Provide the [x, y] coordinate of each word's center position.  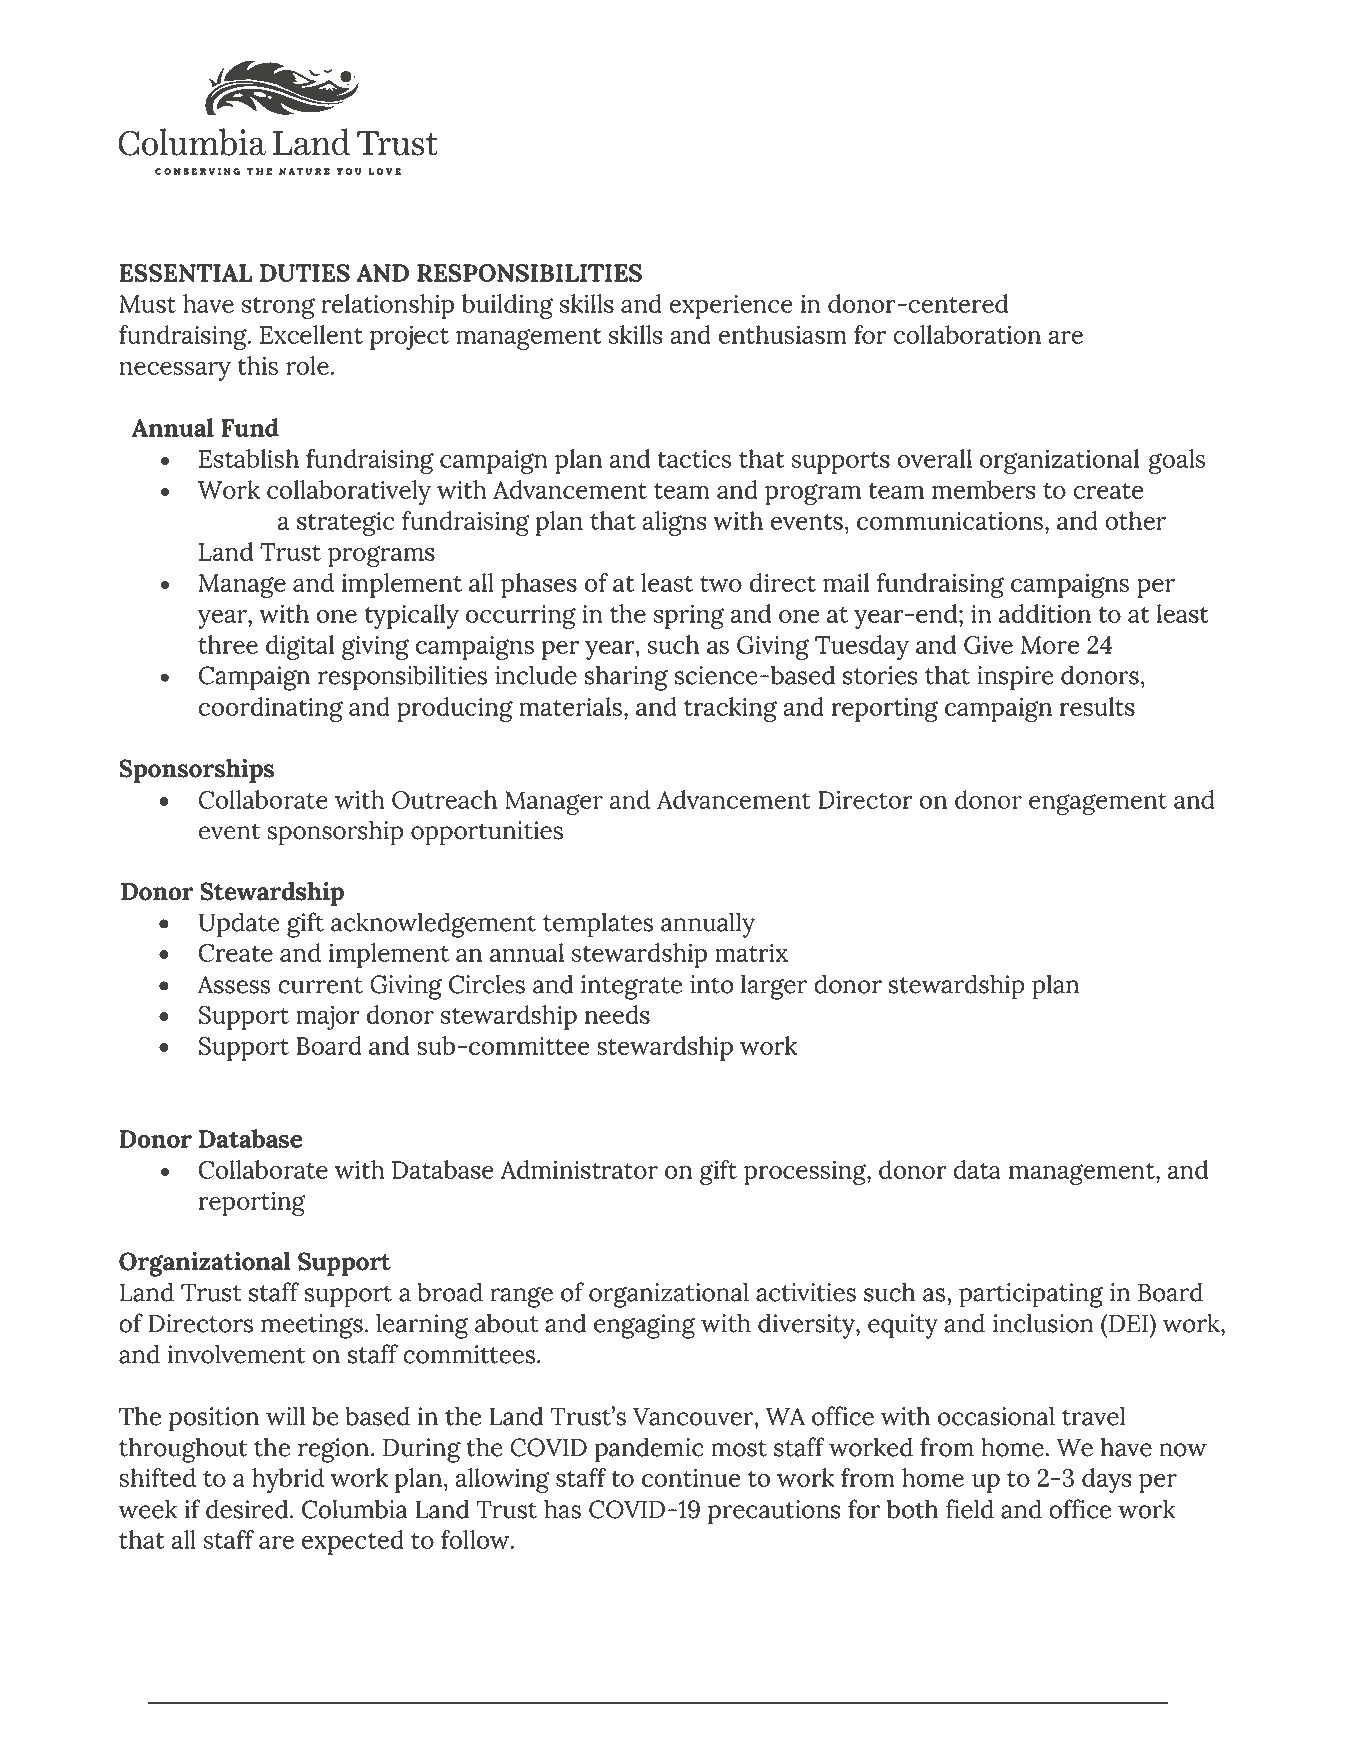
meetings [312, 1326]
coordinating [270, 709]
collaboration [967, 334]
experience [731, 306]
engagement [1098, 804]
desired [248, 1509]
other [1135, 520]
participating [1031, 1295]
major [328, 1017]
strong [278, 308]
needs [617, 1014]
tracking [730, 709]
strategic [346, 523]
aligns [674, 523]
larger [774, 987]
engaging [645, 1326]
